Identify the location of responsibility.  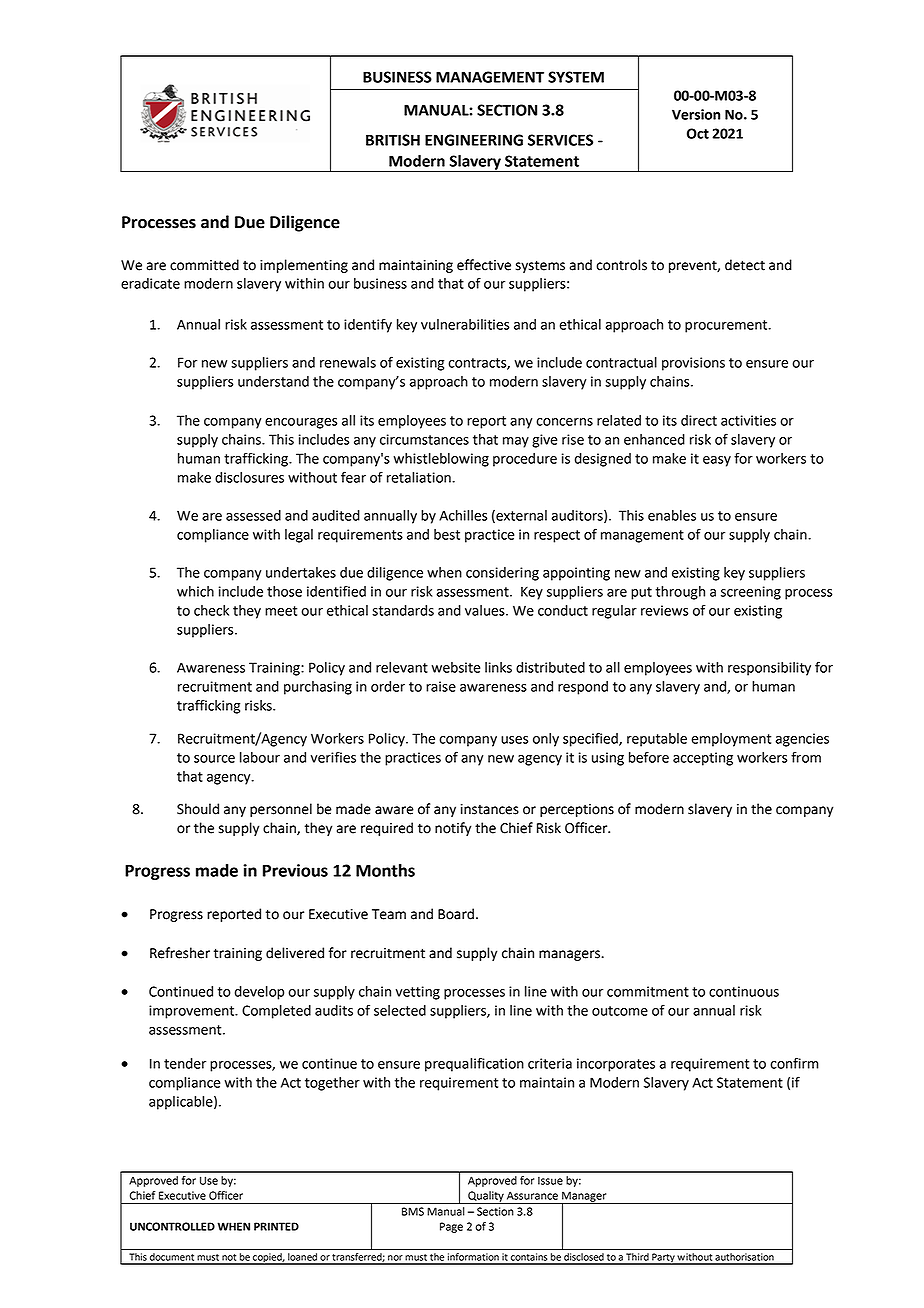
(769, 669).
